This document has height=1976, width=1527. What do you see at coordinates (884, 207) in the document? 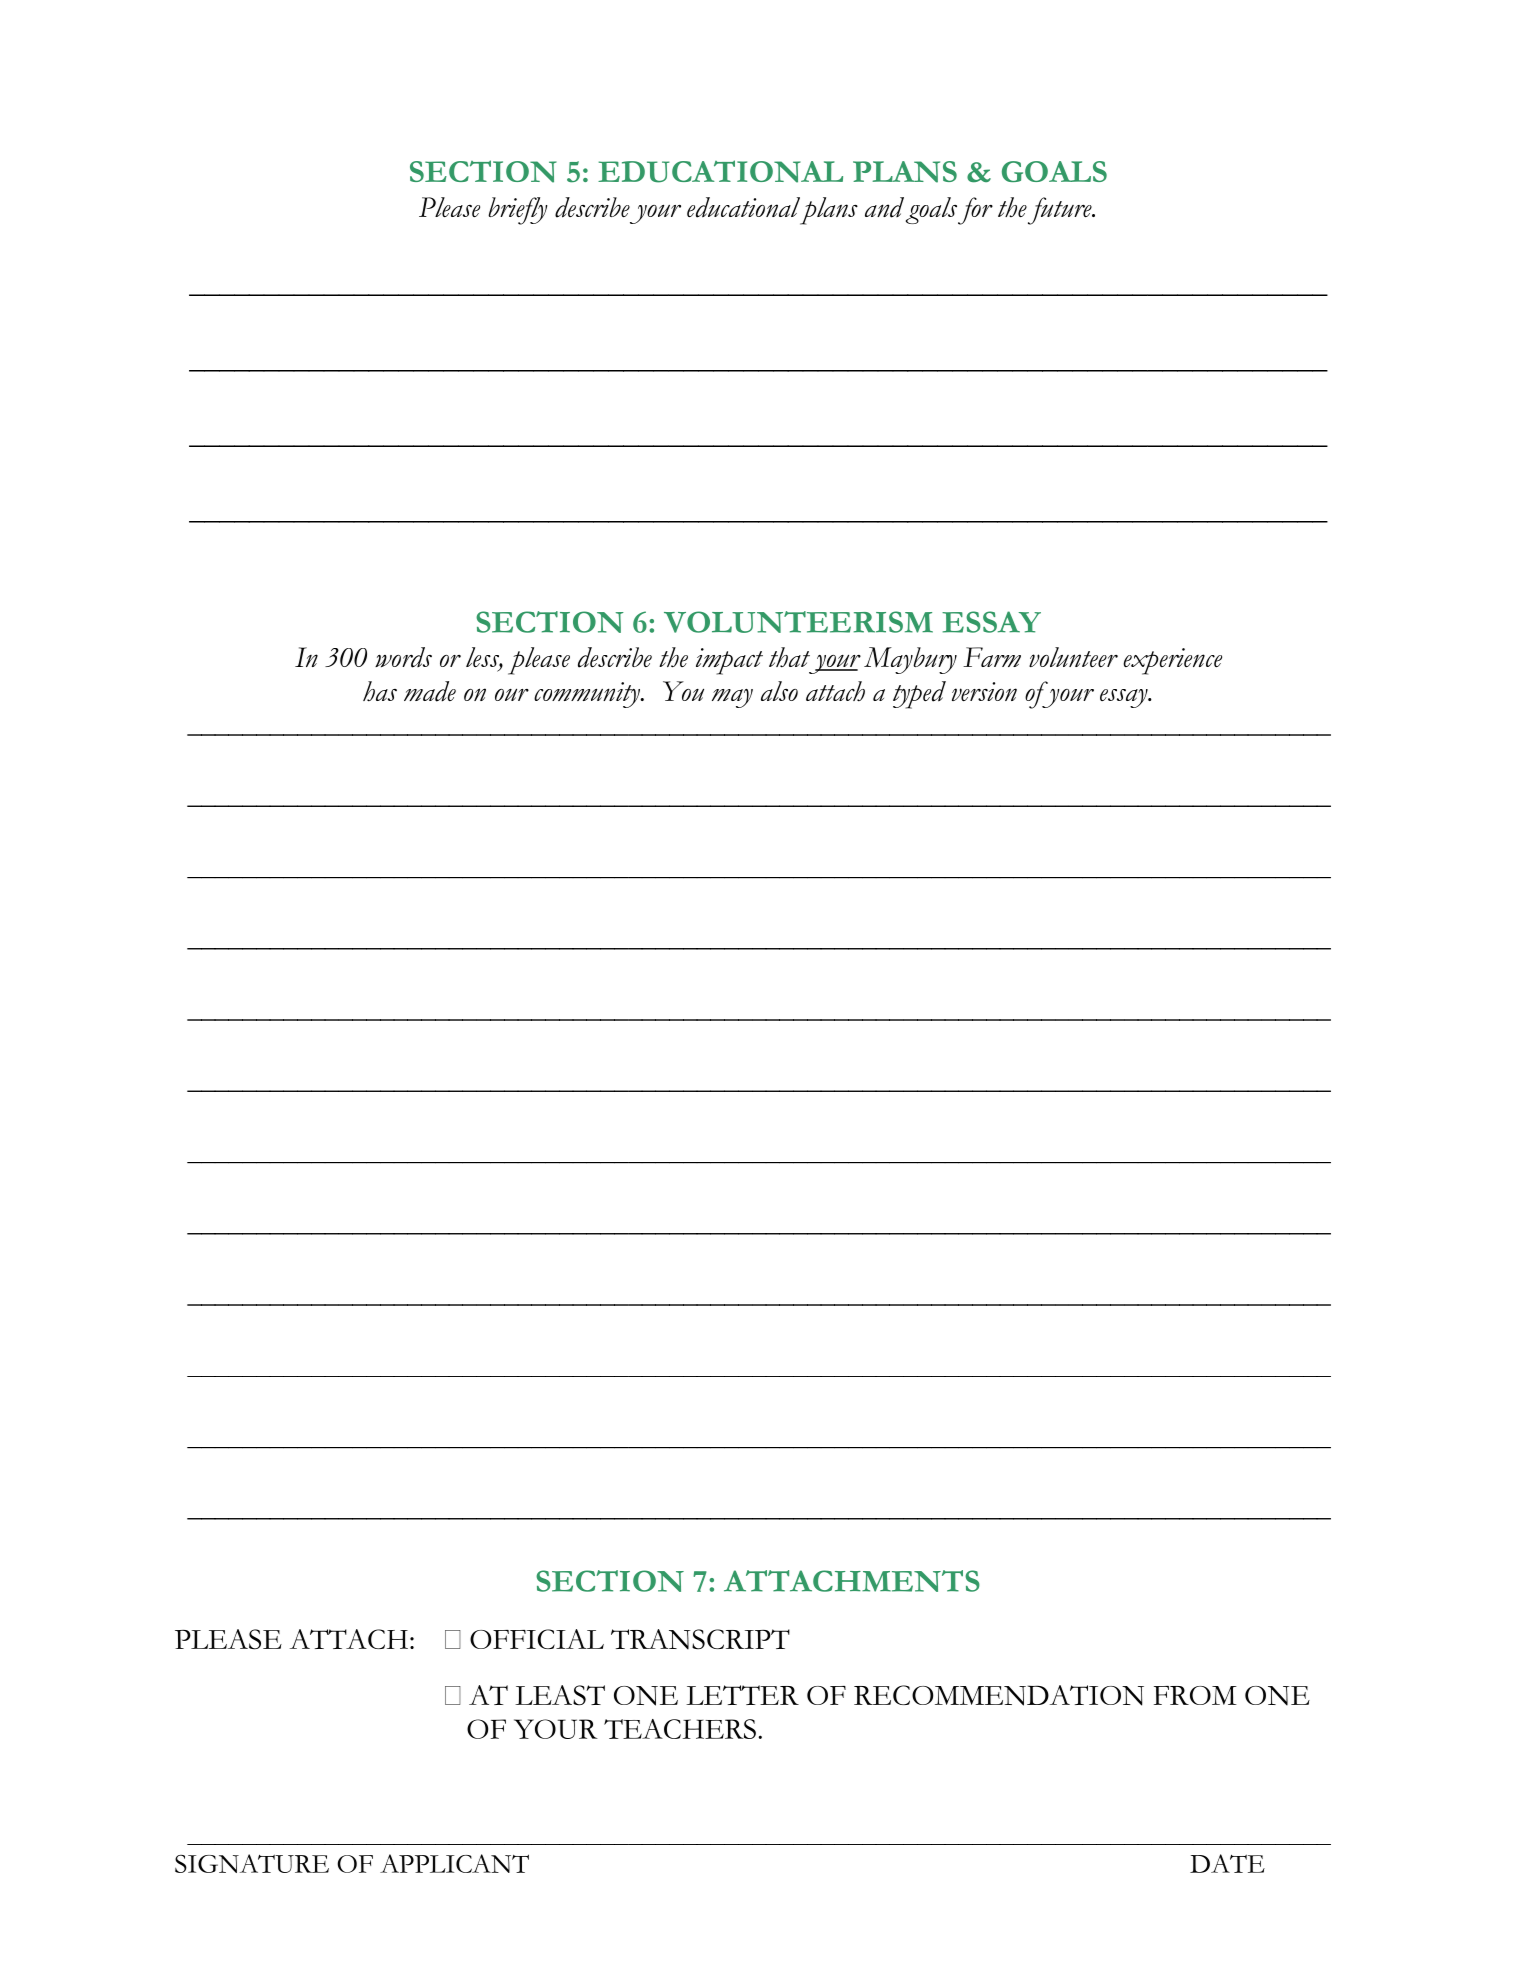
I see `and` at bounding box center [884, 207].
